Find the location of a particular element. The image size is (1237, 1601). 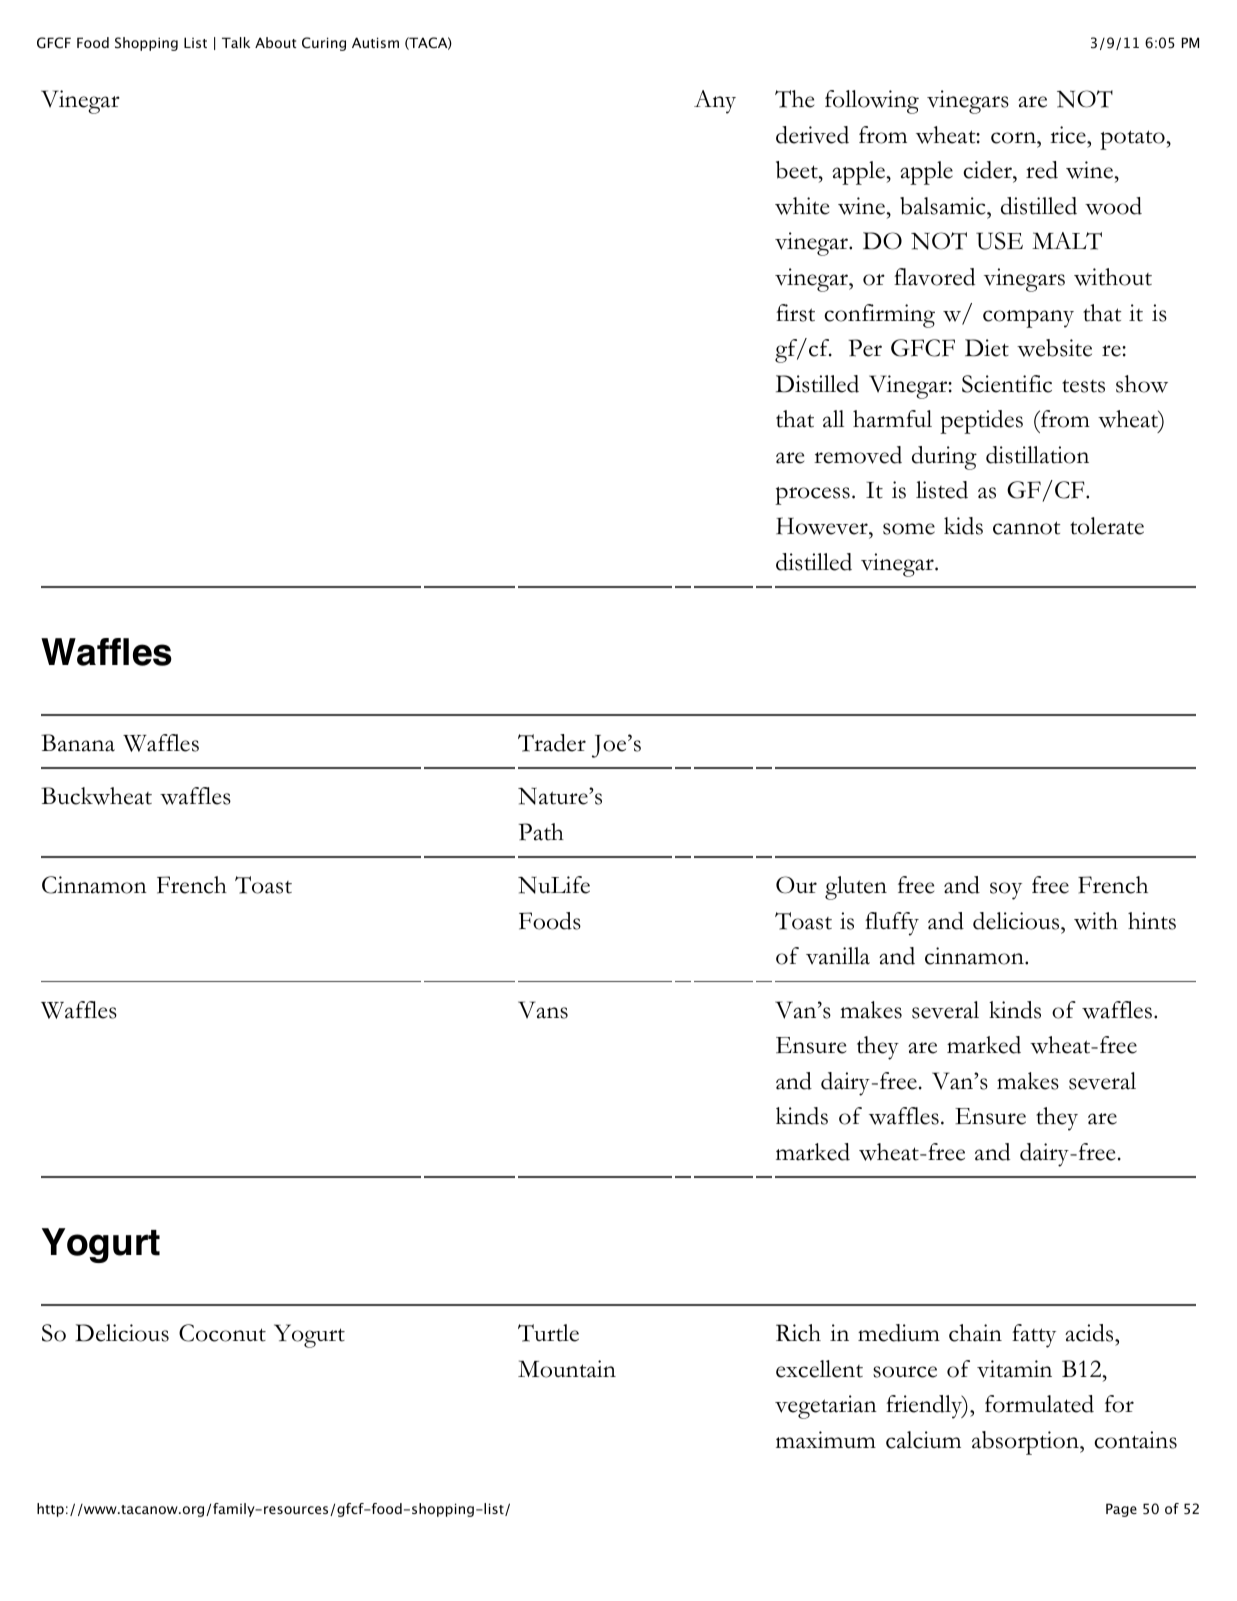

corn is located at coordinates (1014, 138).
